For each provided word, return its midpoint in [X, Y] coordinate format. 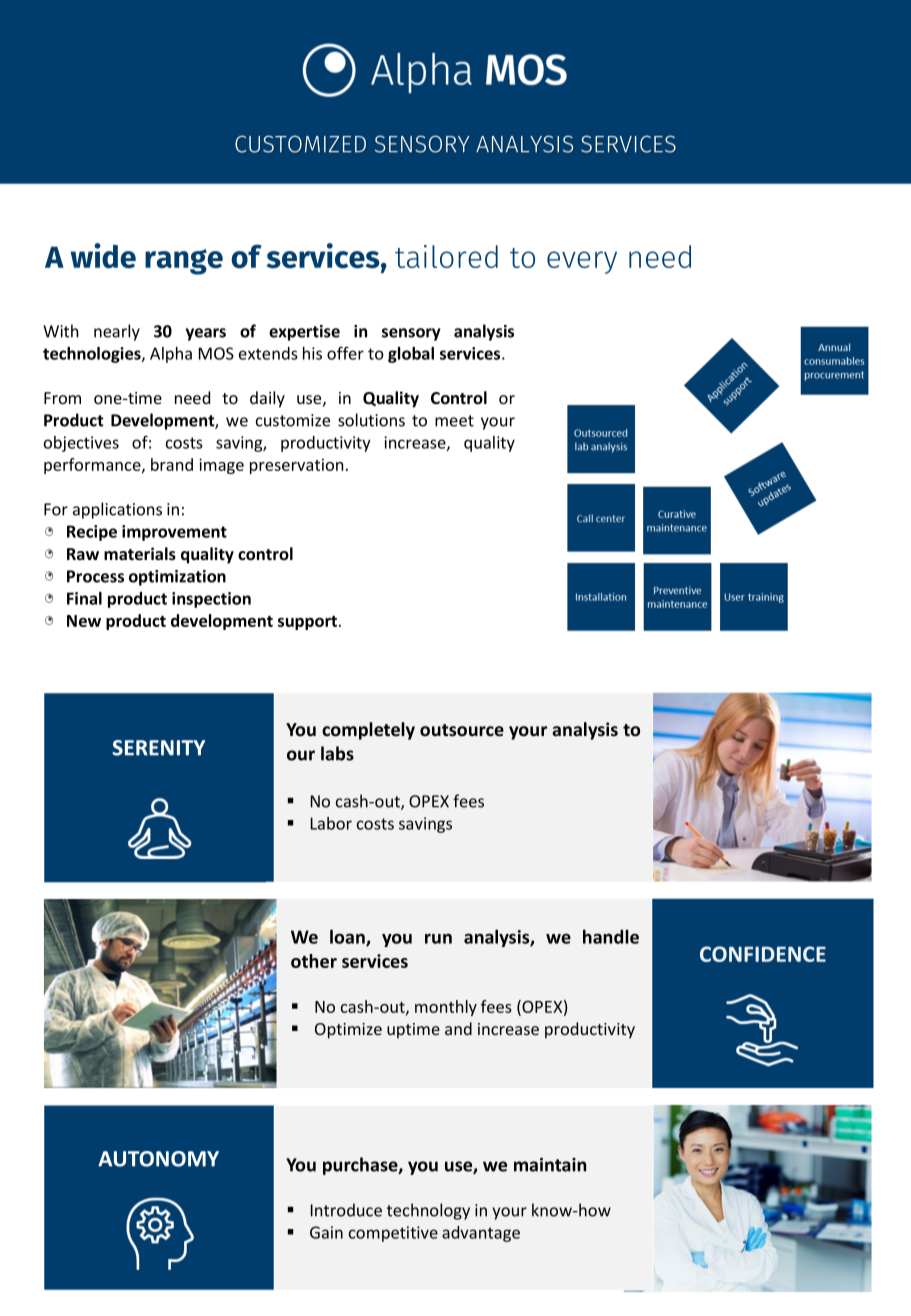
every [582, 262]
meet [454, 421]
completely [368, 731]
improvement [174, 533]
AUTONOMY [158, 1159]
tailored [446, 256]
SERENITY [158, 748]
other [314, 961]
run [438, 938]
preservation [296, 466]
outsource [462, 730]
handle [611, 936]
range [184, 262]
